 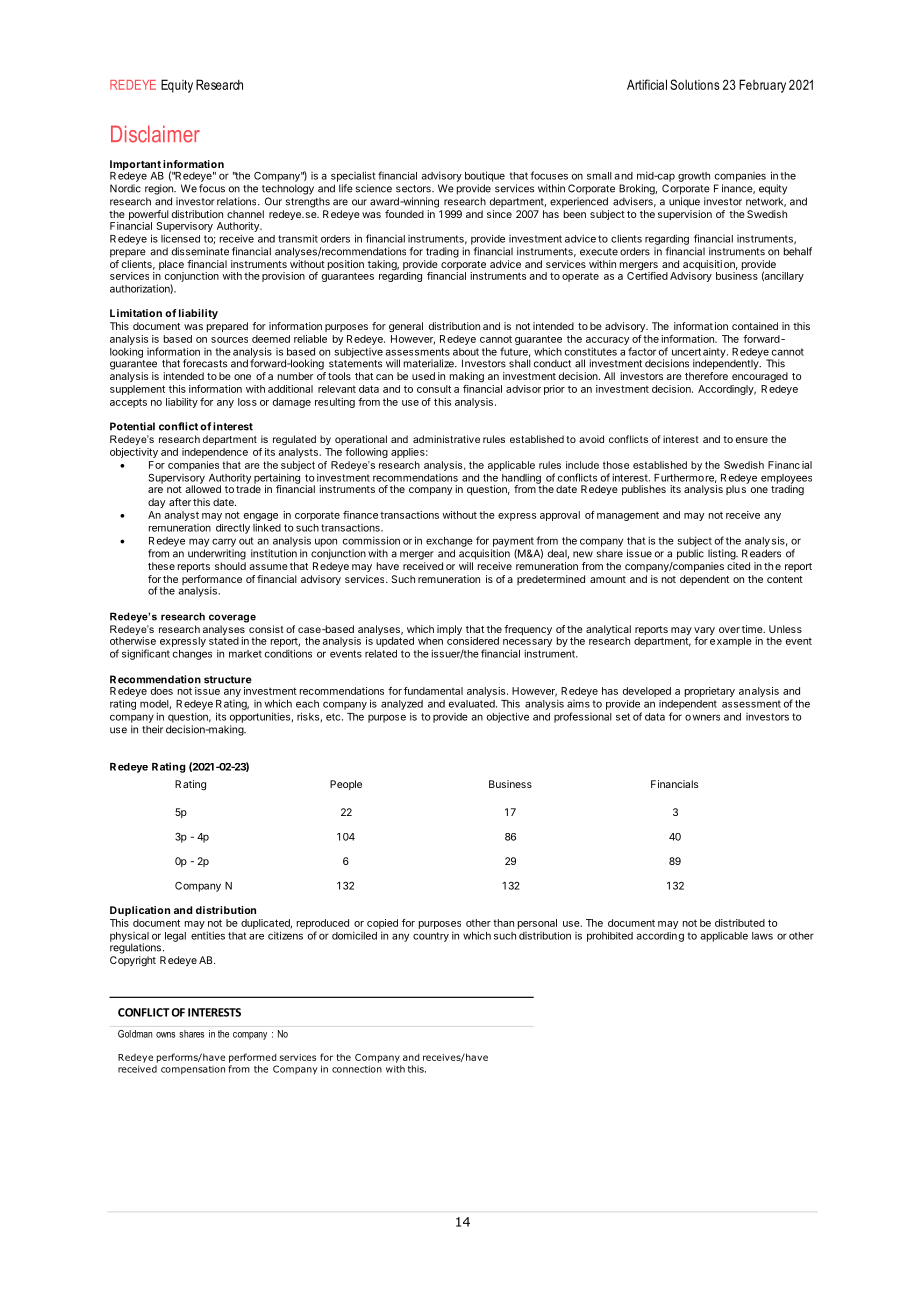 What do you see at coordinates (155, 134) in the page?
I see `Disclaimer` at bounding box center [155, 134].
